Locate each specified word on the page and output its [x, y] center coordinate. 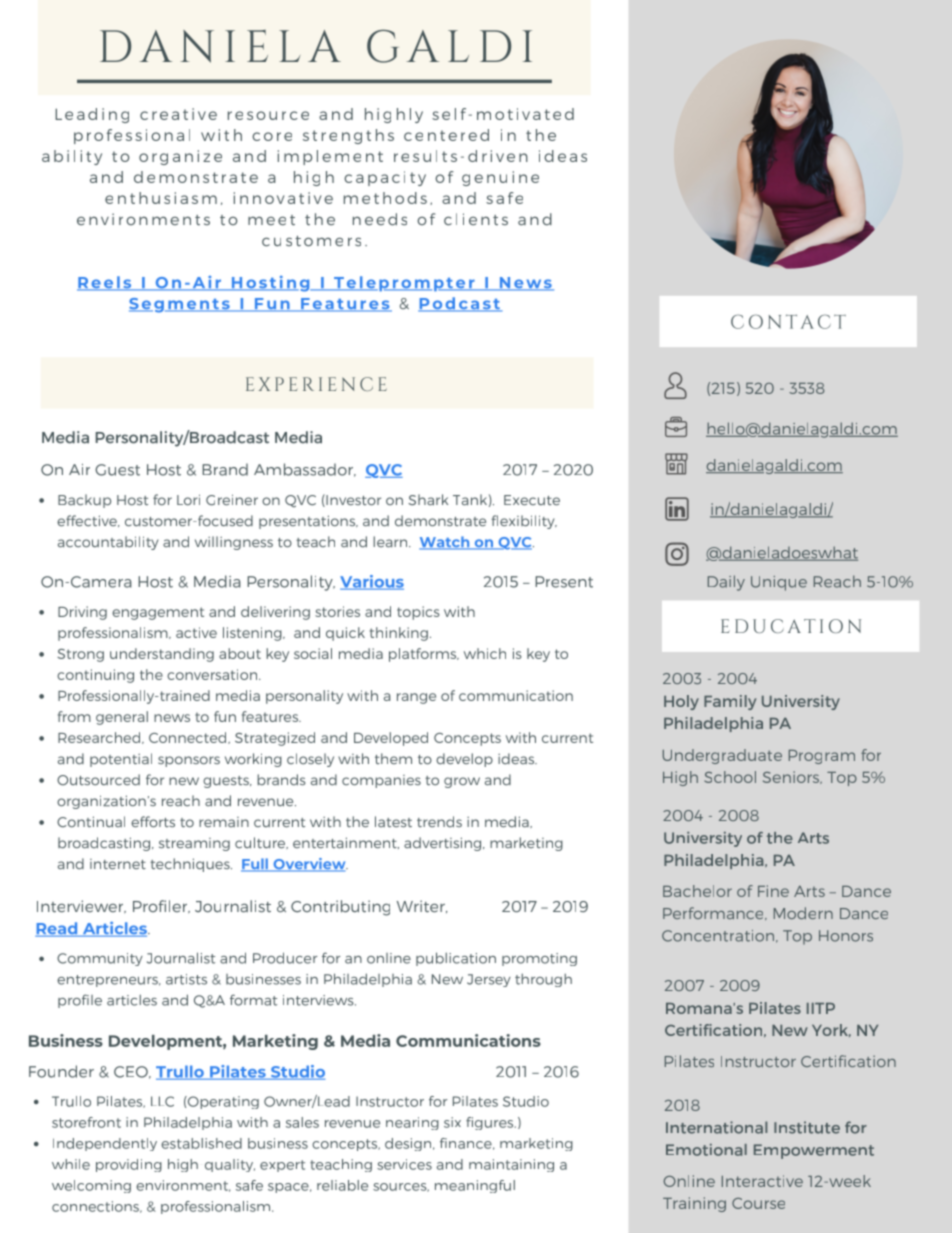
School [730, 777]
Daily [726, 583]
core [272, 136]
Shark [428, 499]
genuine [500, 178]
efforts [153, 821]
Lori [188, 499]
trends [439, 821]
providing [129, 1165]
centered [446, 135]
